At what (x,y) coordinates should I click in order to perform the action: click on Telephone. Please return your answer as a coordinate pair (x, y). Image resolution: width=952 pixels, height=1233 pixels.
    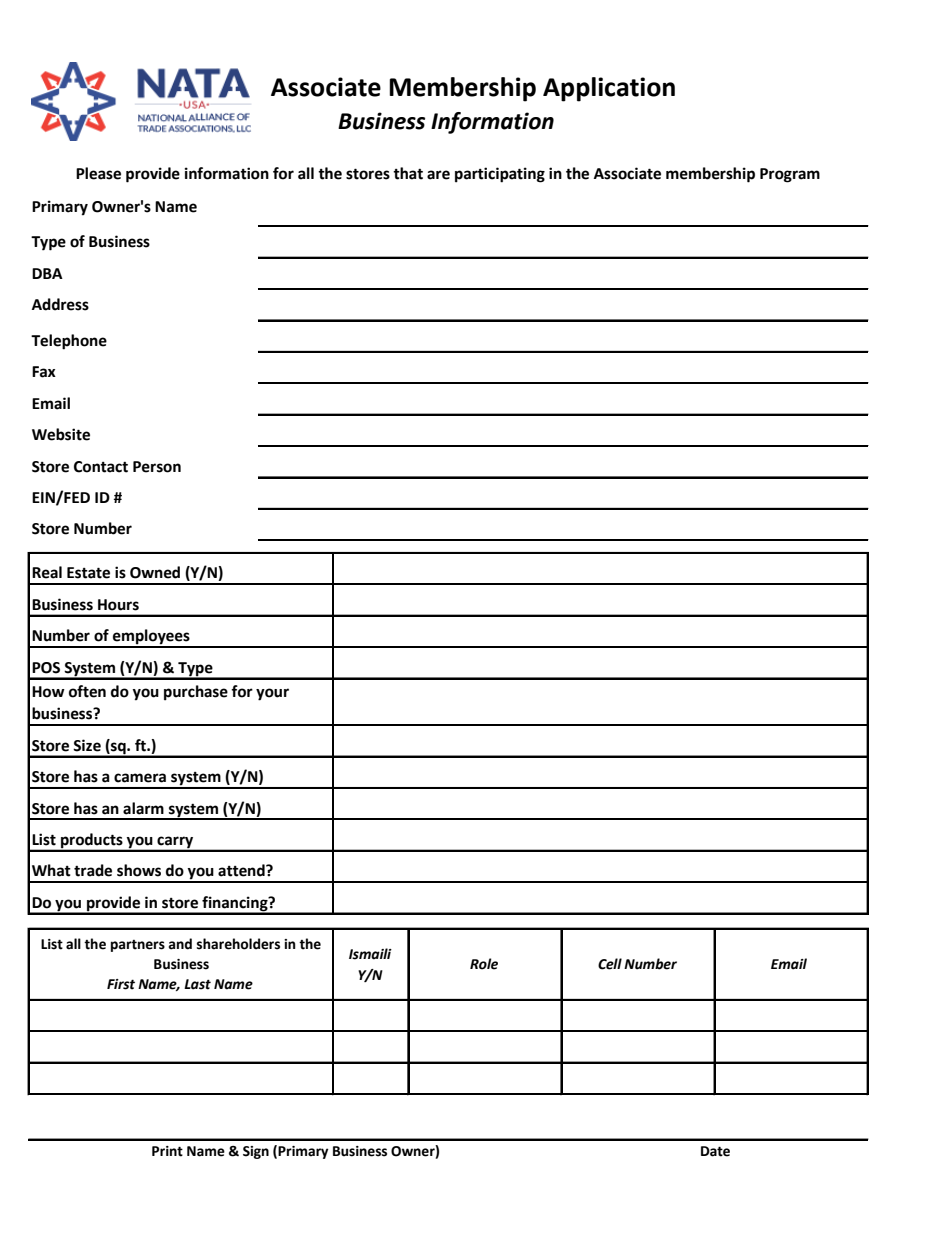
    Looking at the image, I should click on (69, 342).
